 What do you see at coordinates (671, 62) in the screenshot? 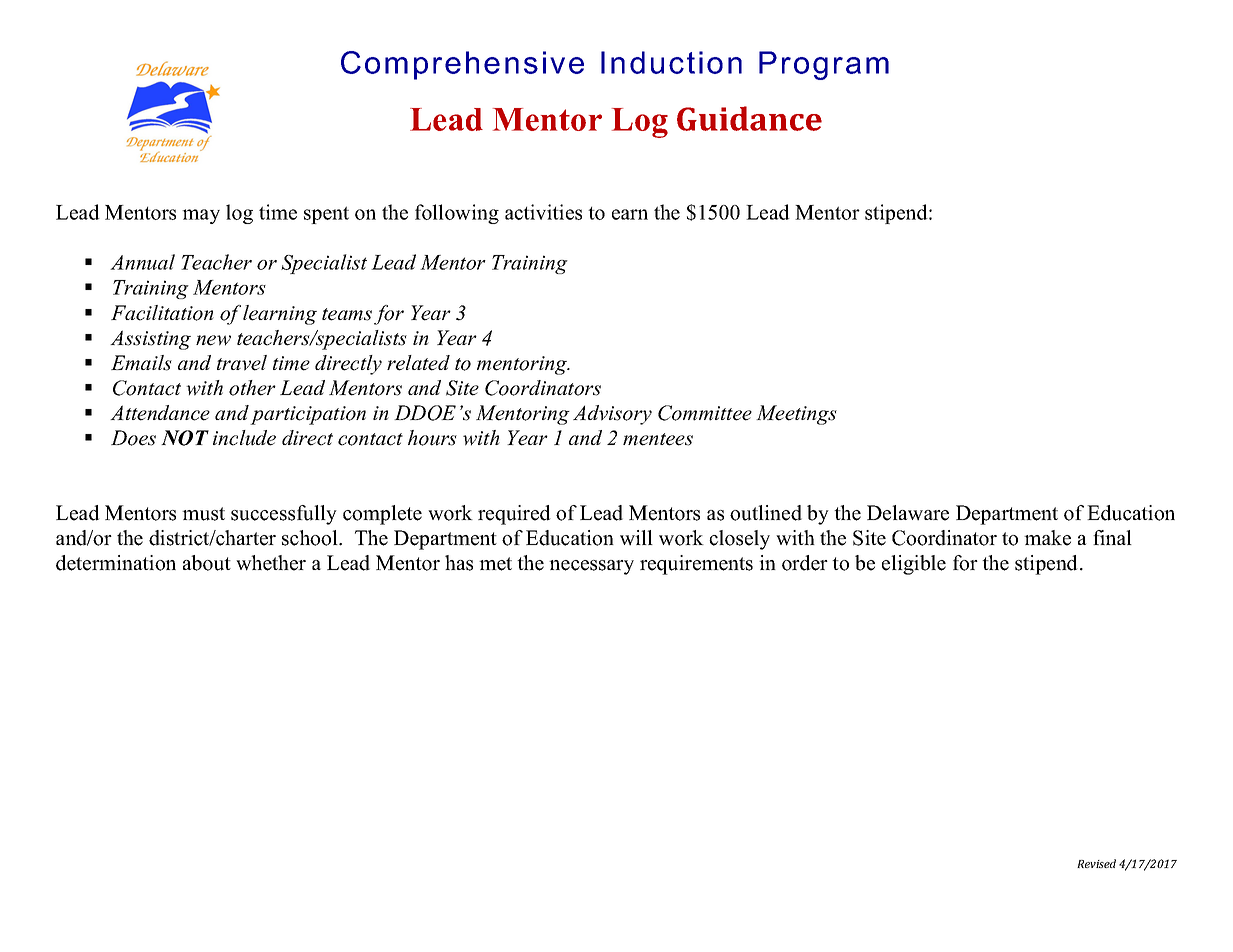
I see `Induction` at bounding box center [671, 62].
